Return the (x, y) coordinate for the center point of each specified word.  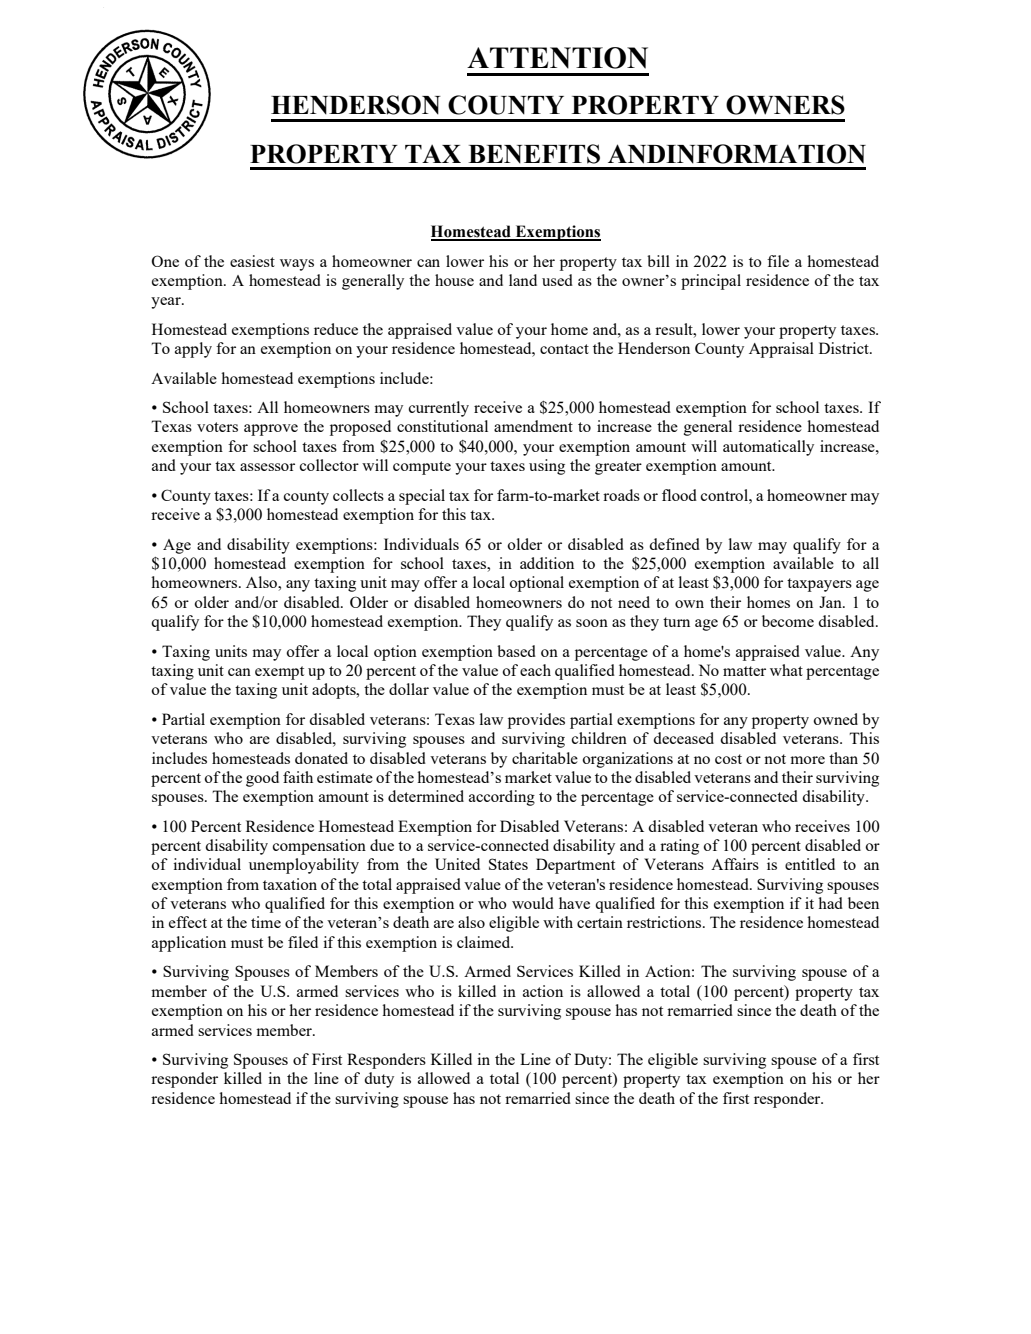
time (266, 922)
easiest (252, 261)
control (725, 495)
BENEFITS (534, 154)
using (547, 467)
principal (711, 282)
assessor (267, 467)
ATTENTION (557, 58)
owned (835, 719)
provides (536, 721)
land (523, 280)
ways (297, 265)
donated (321, 758)
